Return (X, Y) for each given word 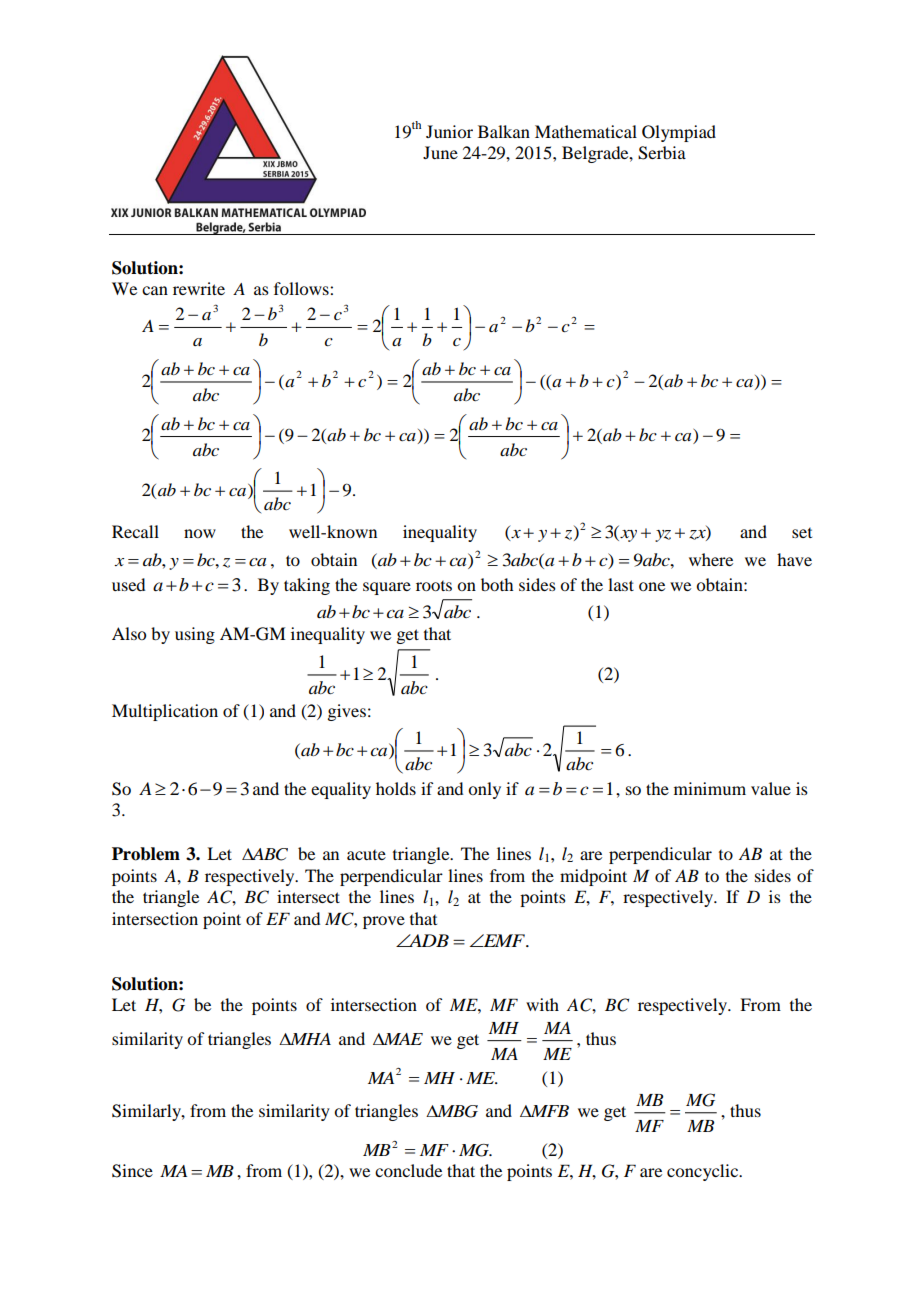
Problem (146, 854)
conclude (408, 1170)
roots (434, 586)
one (652, 586)
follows (302, 288)
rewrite (199, 288)
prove (384, 922)
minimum (710, 788)
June (440, 152)
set (802, 533)
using (195, 635)
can (155, 290)
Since (132, 1171)
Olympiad (679, 133)
